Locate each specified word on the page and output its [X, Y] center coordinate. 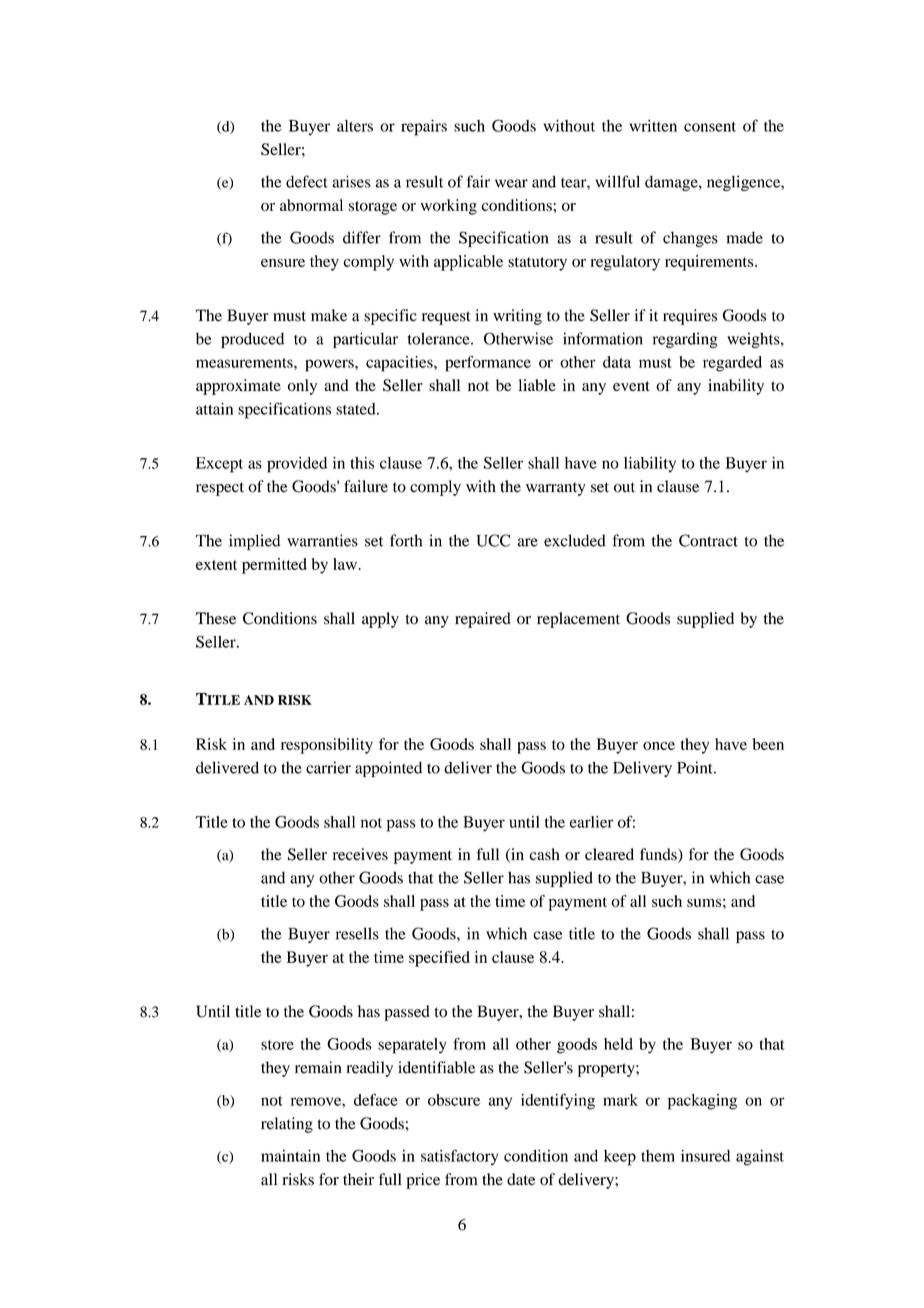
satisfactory [459, 1157]
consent [710, 127]
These [216, 618]
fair [478, 181]
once [659, 746]
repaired [483, 620]
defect [307, 181]
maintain [290, 1155]
